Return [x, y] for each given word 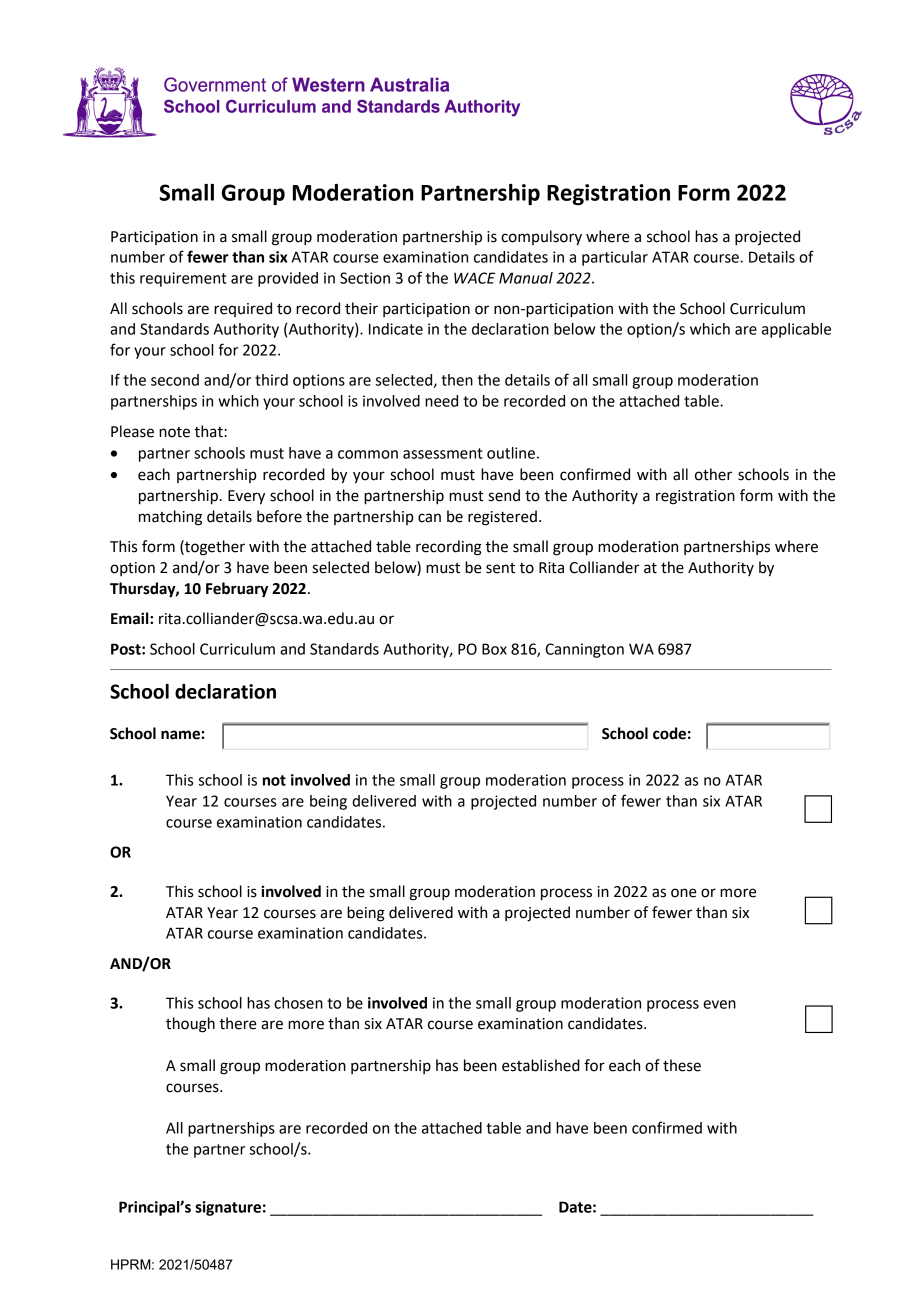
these [682, 1065]
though [190, 1025]
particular [615, 258]
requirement [183, 279]
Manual [526, 278]
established [541, 1065]
